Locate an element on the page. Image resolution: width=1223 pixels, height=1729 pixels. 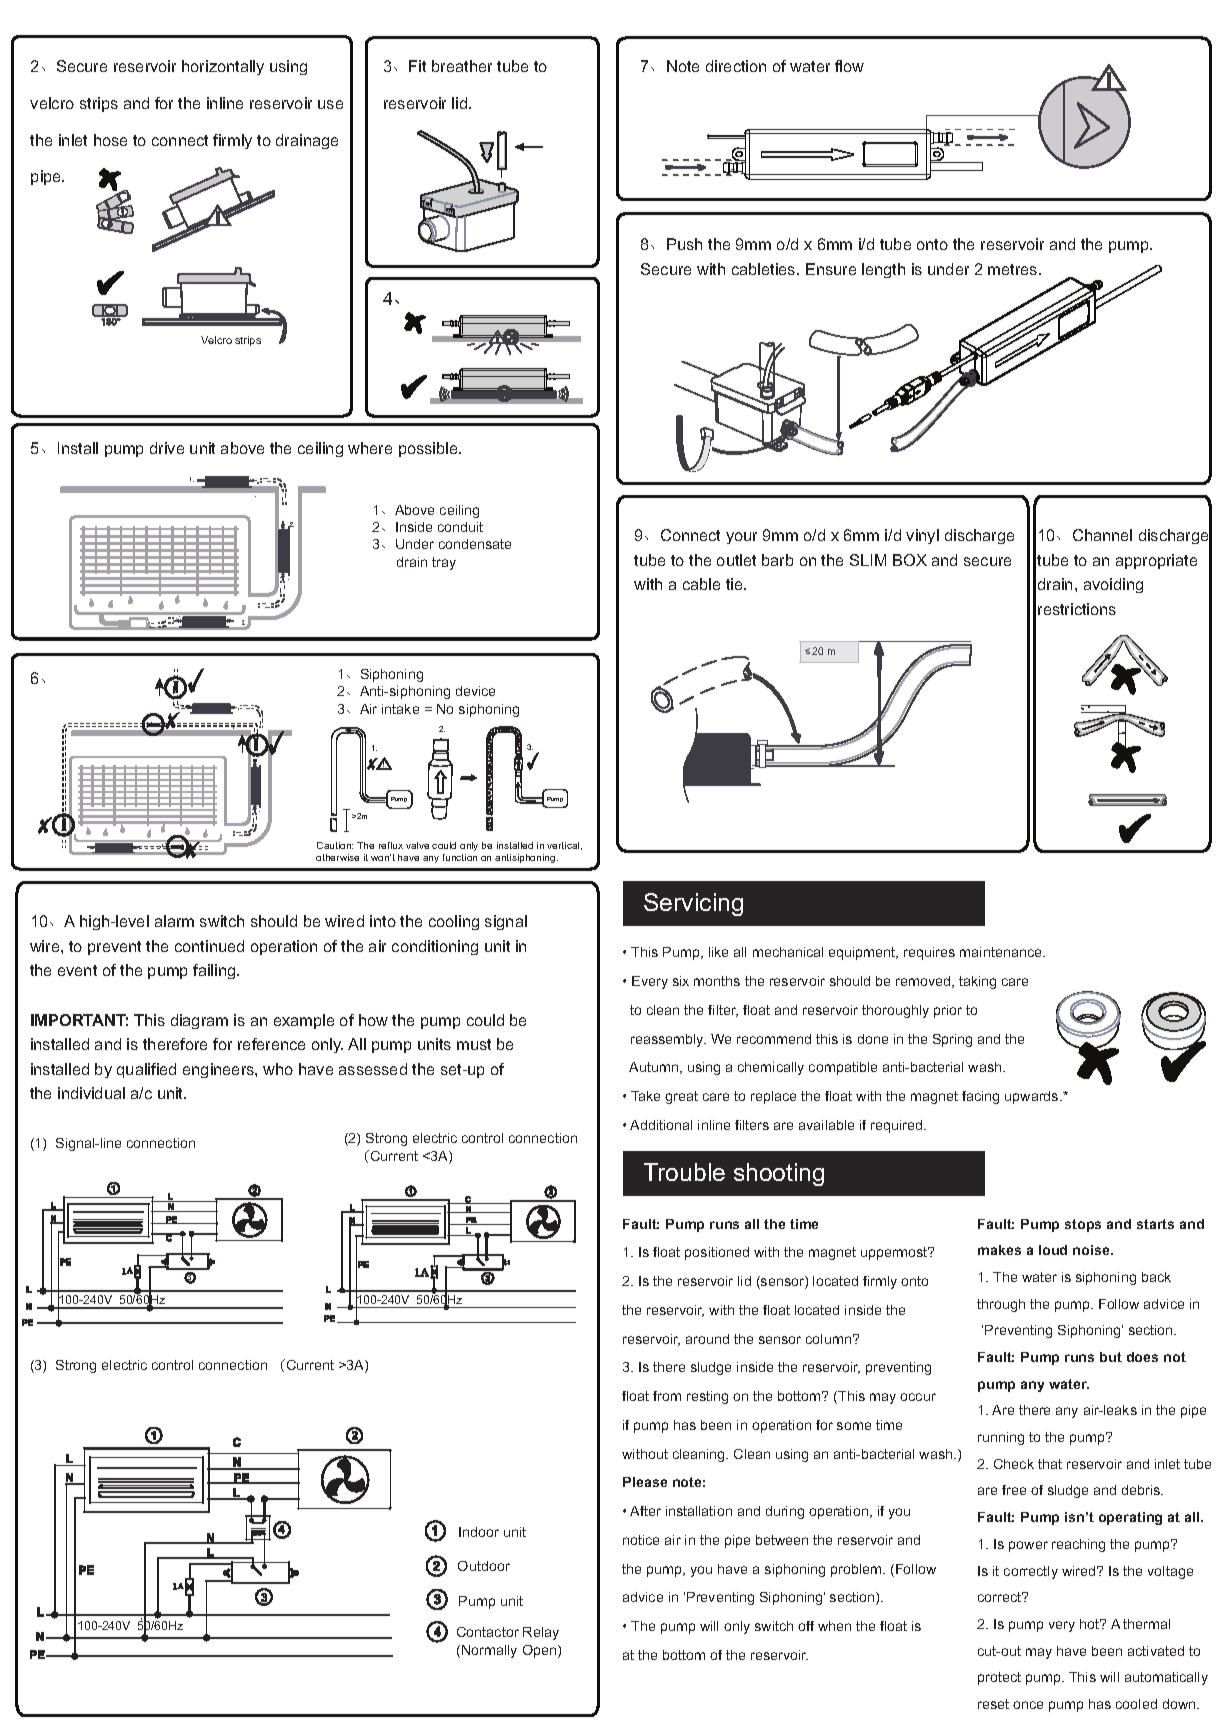
direction is located at coordinates (736, 66).
